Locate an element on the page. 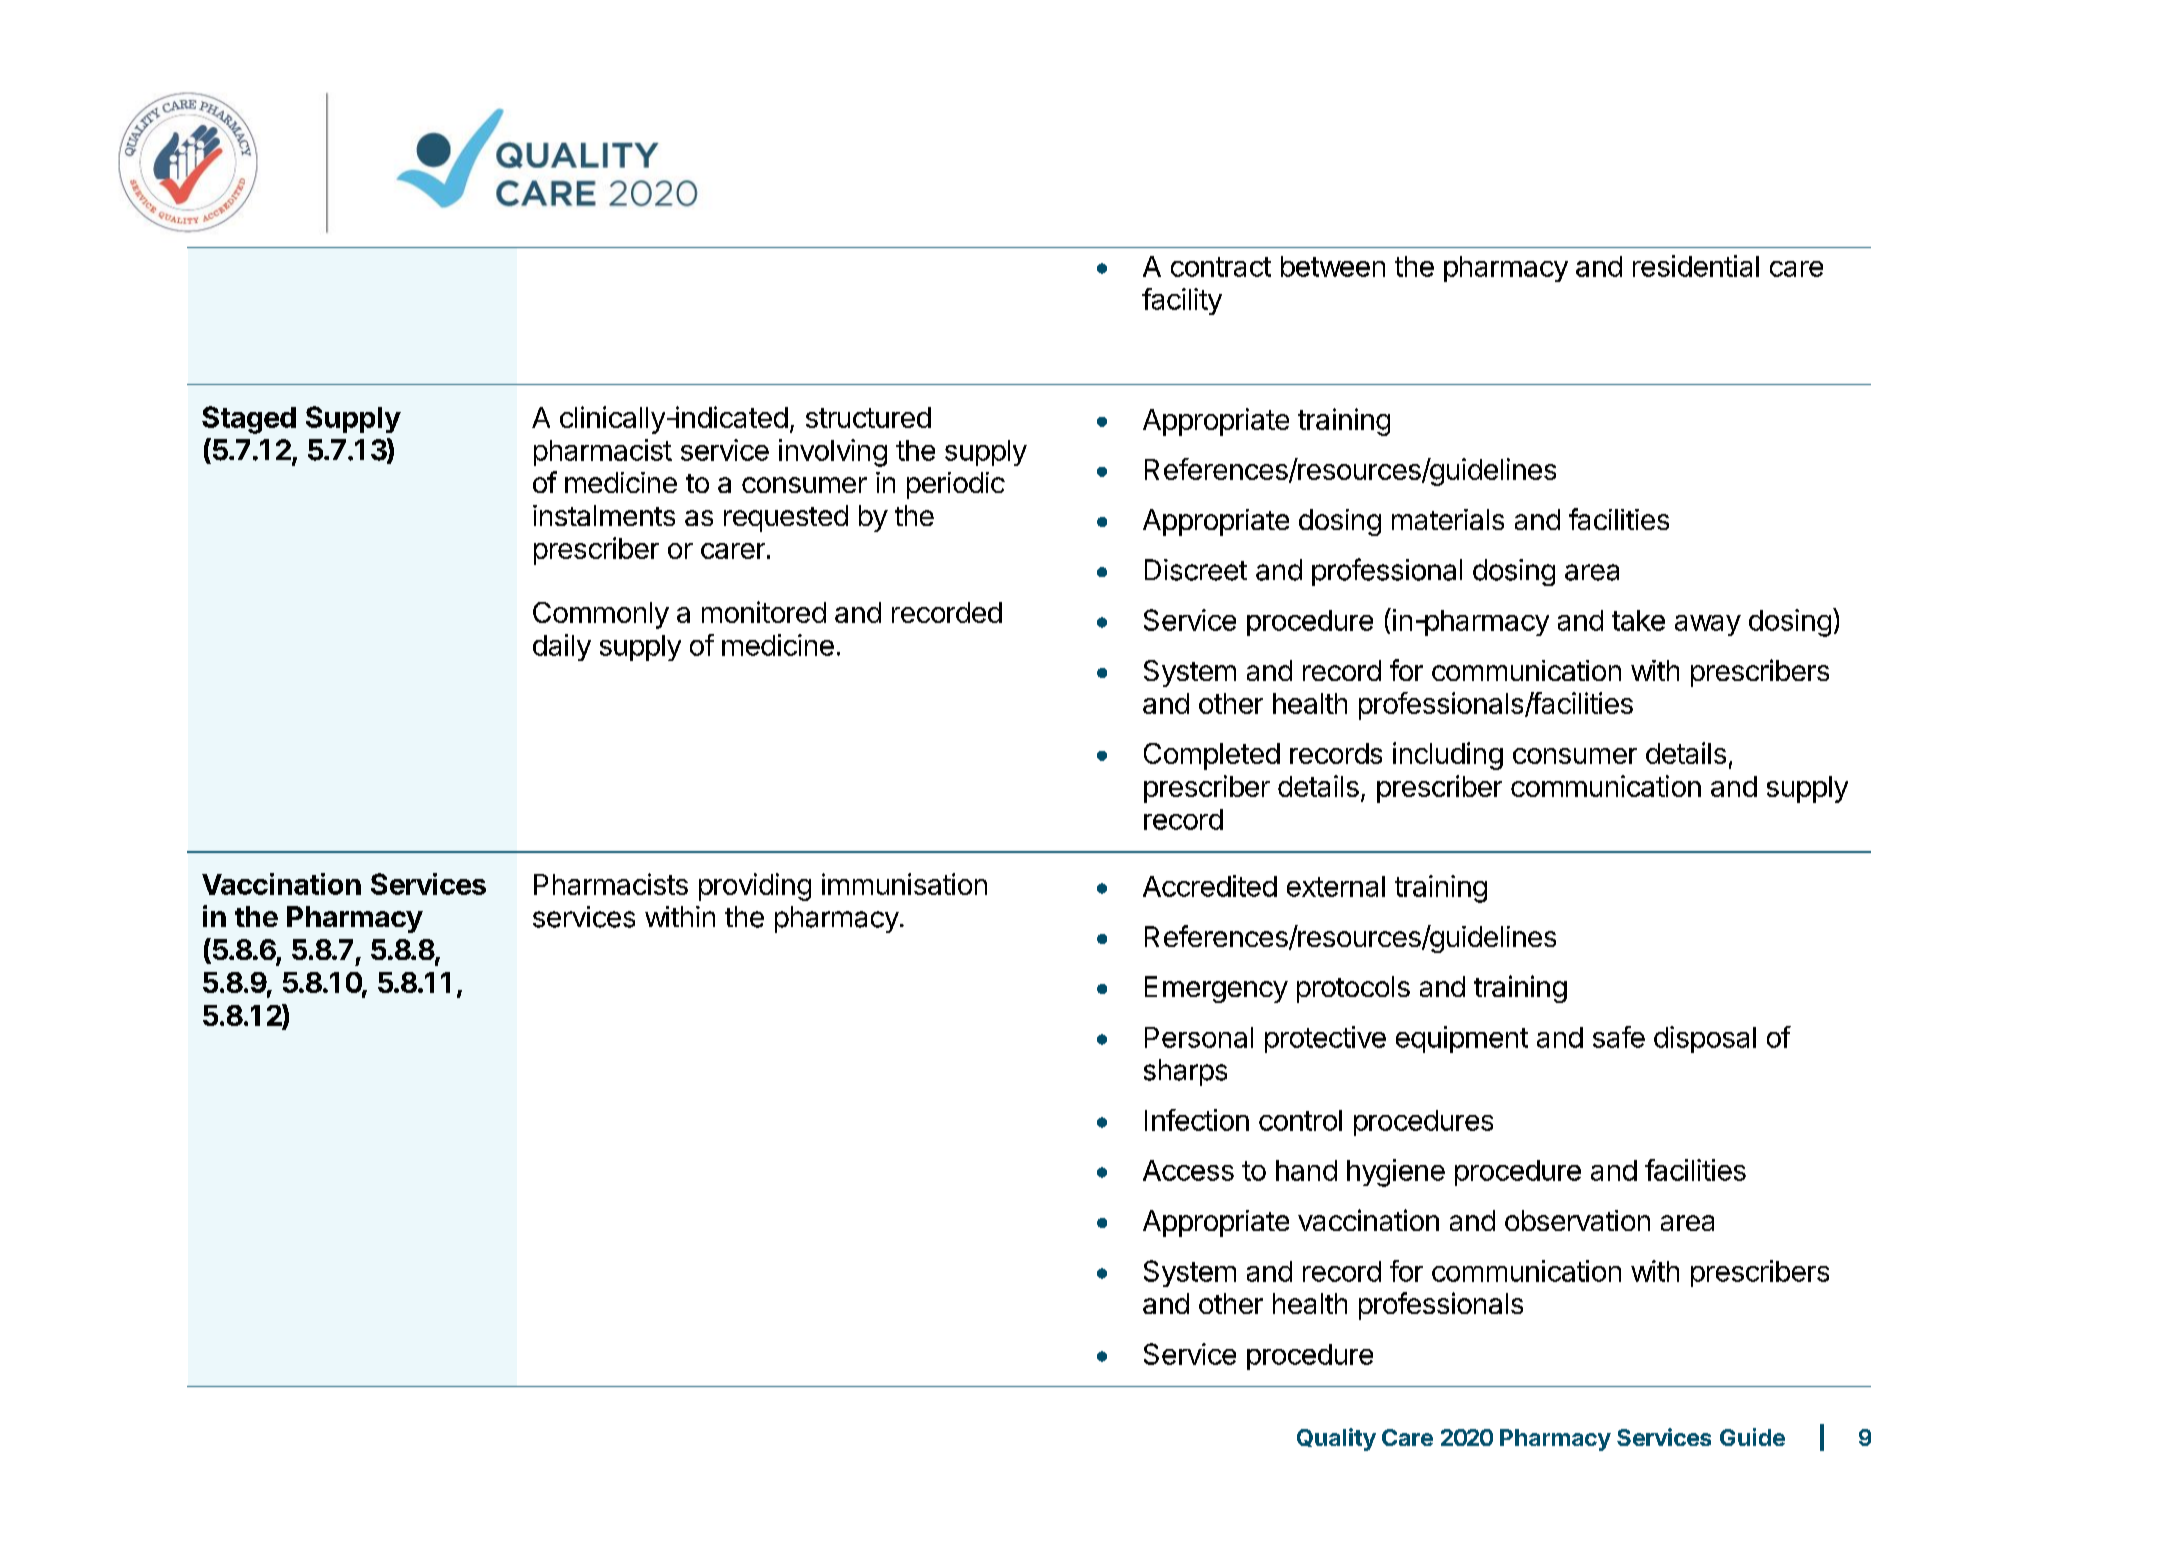 This page has height=1543, width=2183. Staged is located at coordinates (249, 420).
